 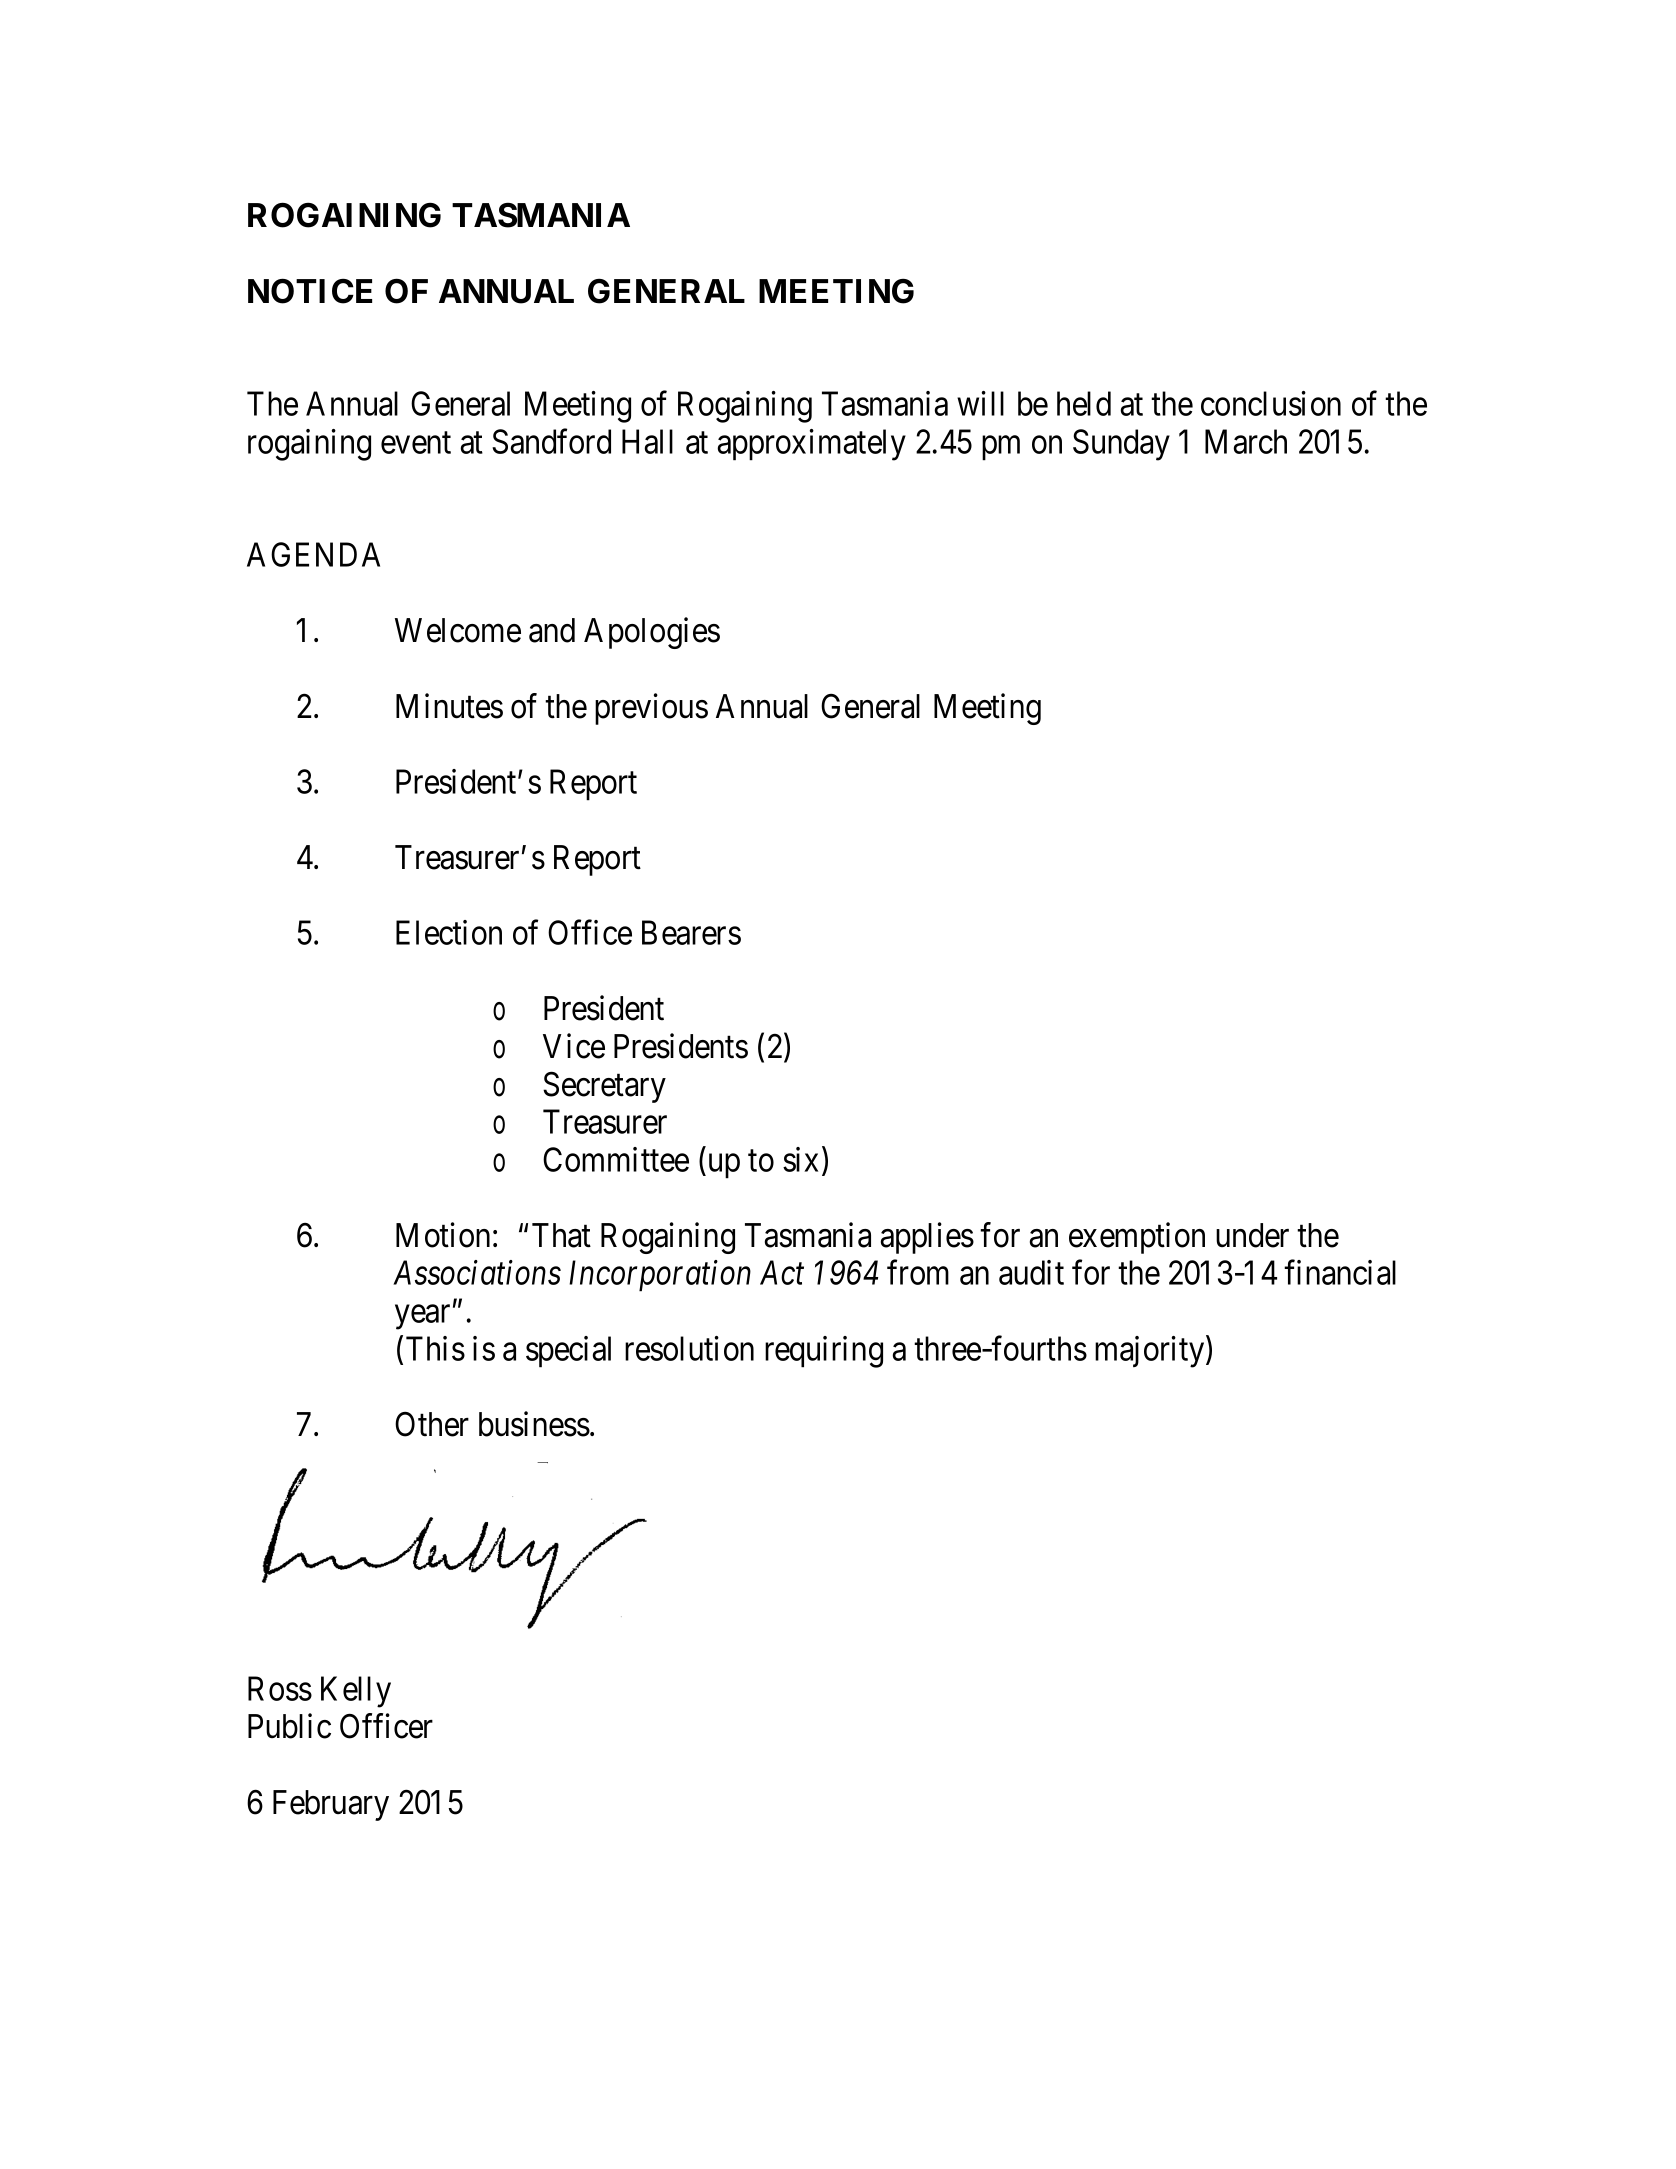 What do you see at coordinates (331, 1805) in the screenshot?
I see `February` at bounding box center [331, 1805].
